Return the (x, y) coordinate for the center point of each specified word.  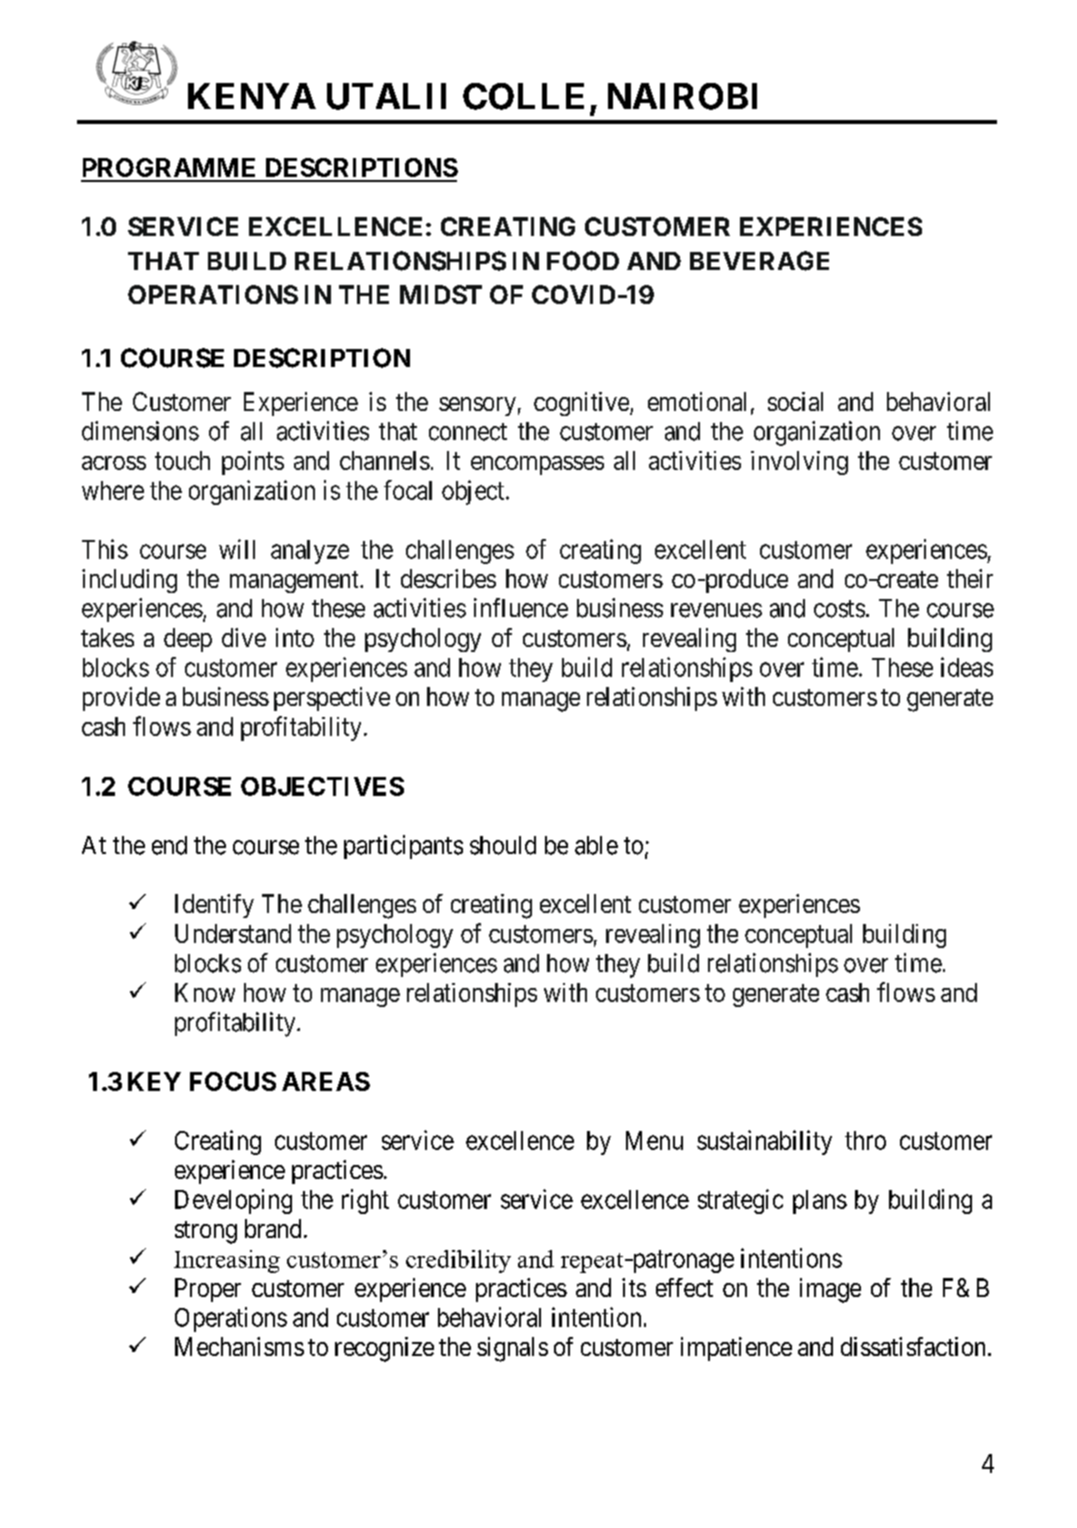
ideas (967, 667)
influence (521, 608)
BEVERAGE (759, 261)
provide (121, 699)
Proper (208, 1290)
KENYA (252, 96)
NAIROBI (682, 96)
